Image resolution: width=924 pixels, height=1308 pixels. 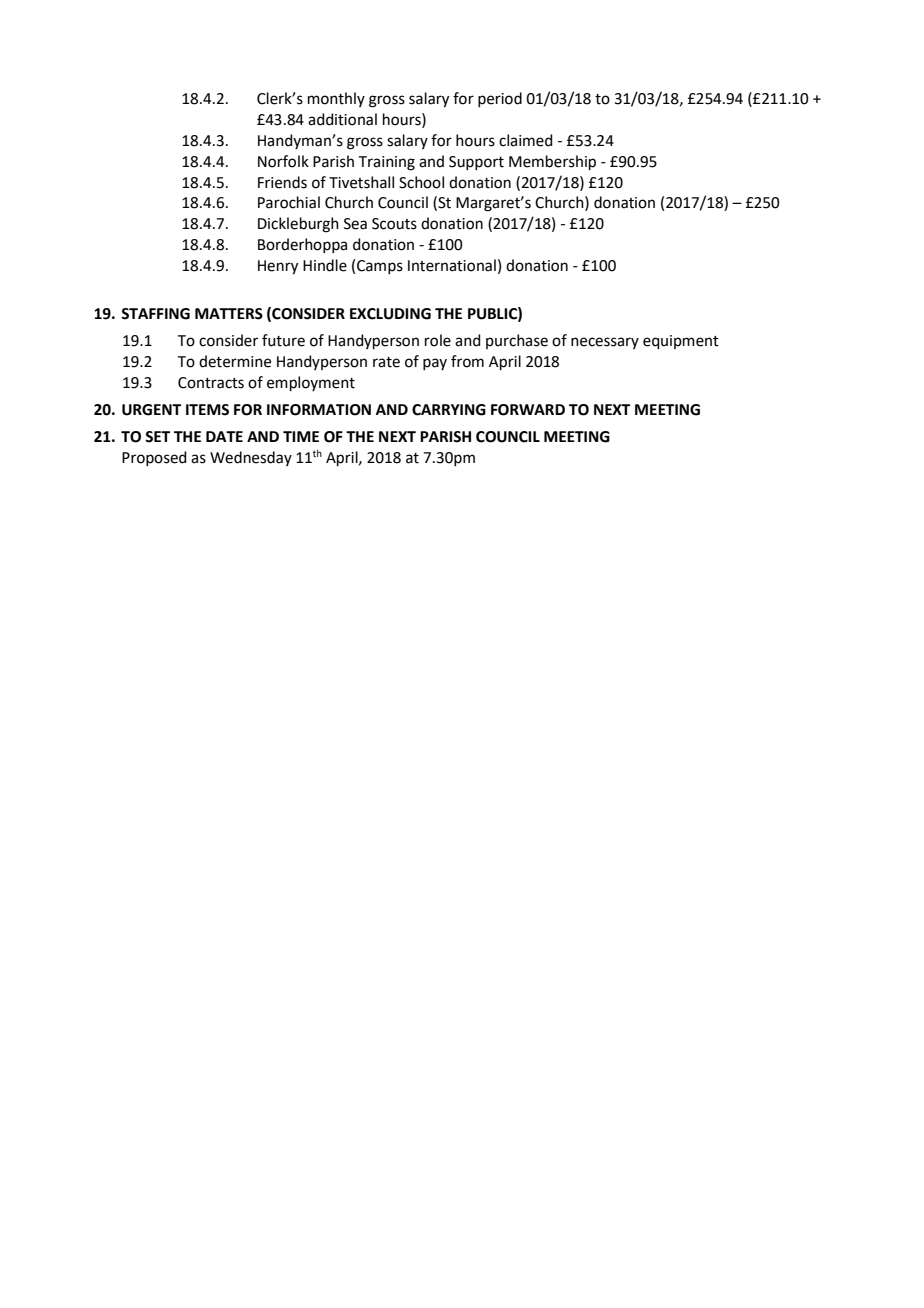 What do you see at coordinates (224, 436) in the screenshot?
I see `DATE` at bounding box center [224, 436].
